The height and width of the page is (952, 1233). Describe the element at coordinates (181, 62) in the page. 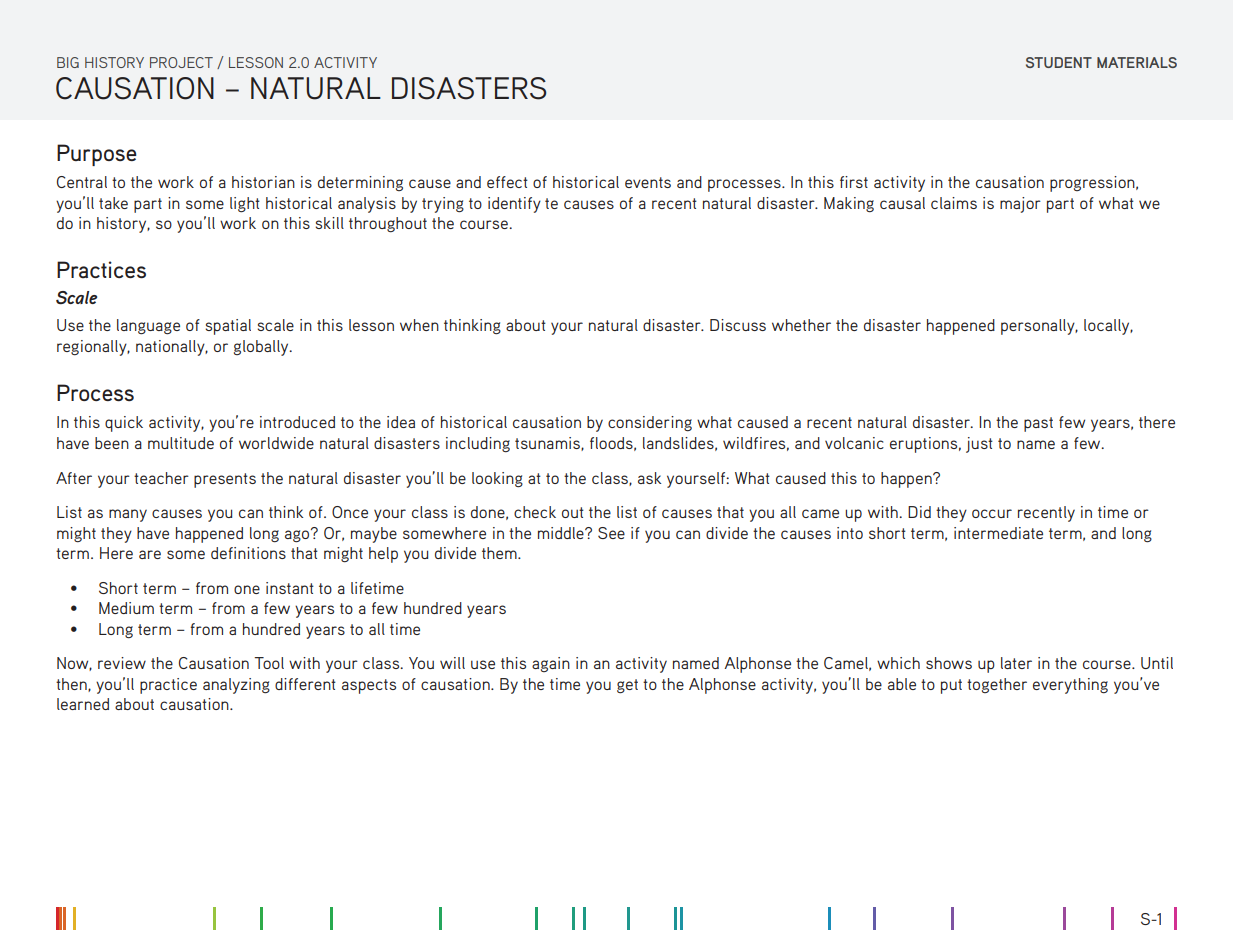

I see `PROJECT` at that location.
